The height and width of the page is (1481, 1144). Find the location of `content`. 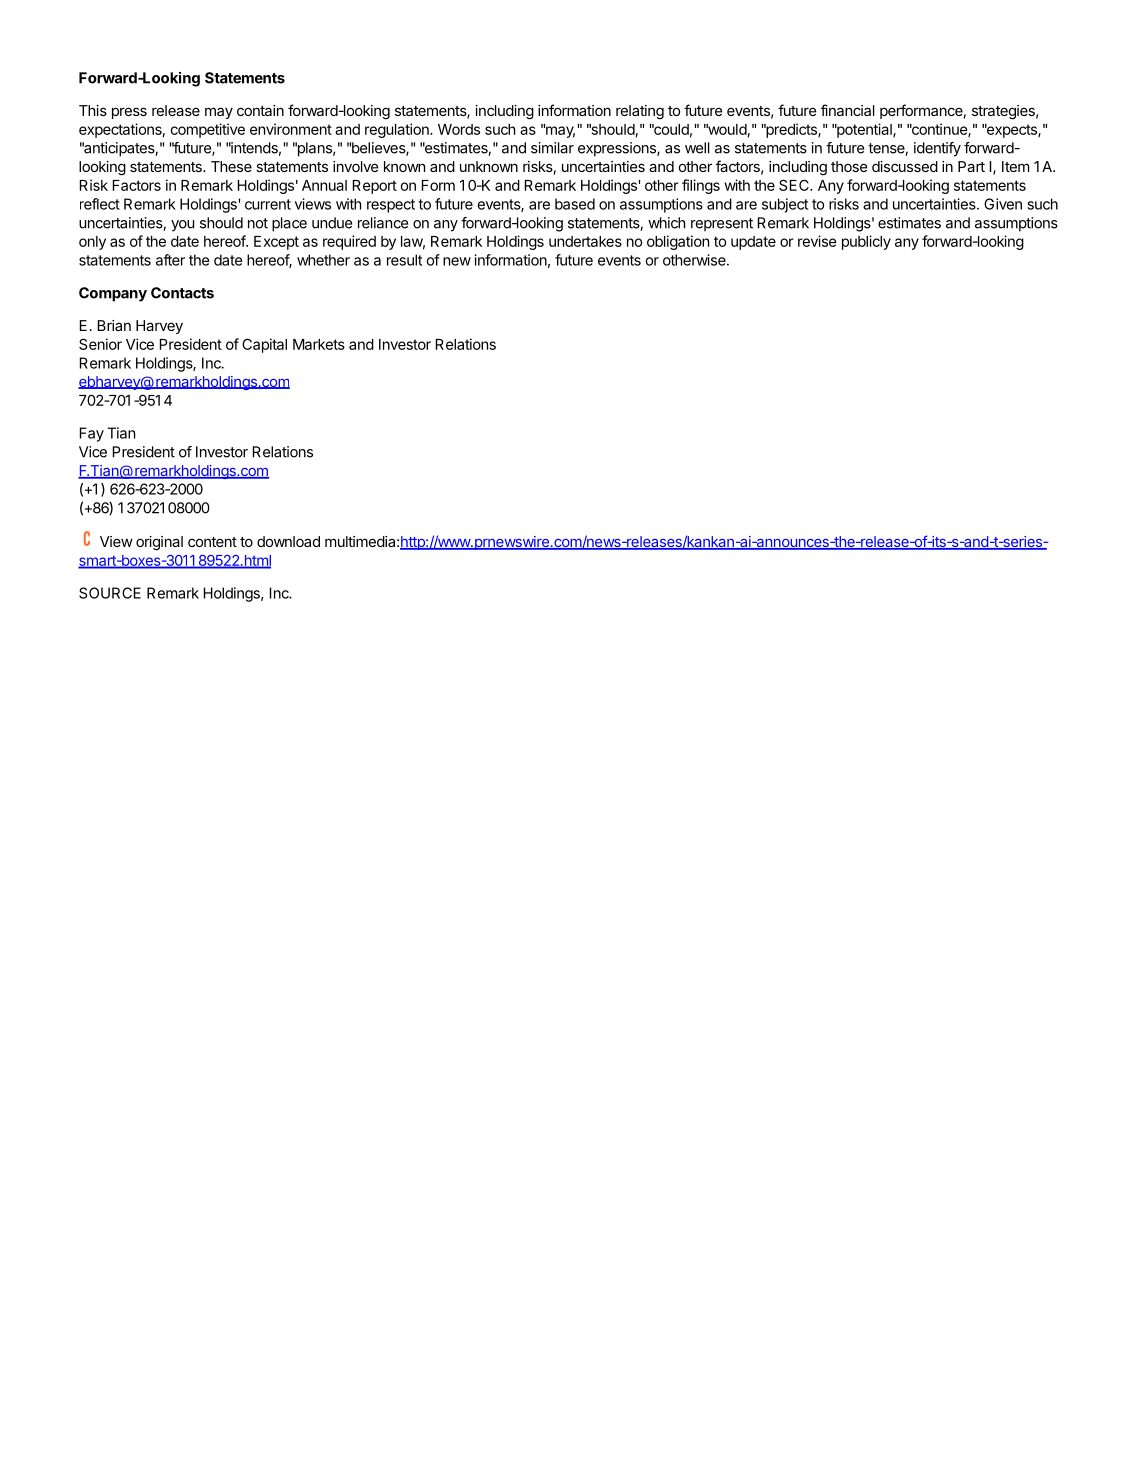

content is located at coordinates (212, 542).
